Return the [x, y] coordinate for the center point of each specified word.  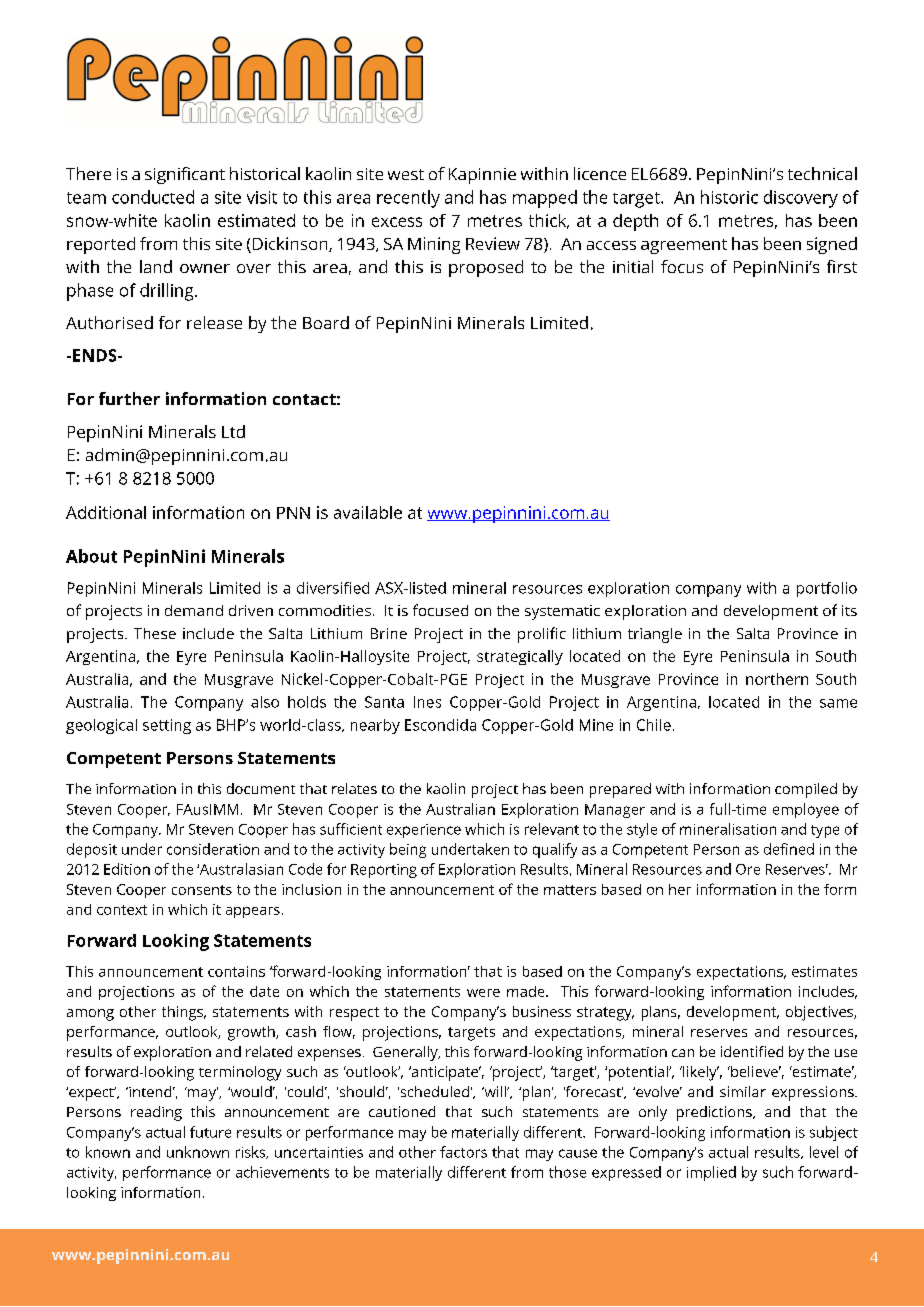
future [210, 1132]
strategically [520, 657]
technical [822, 173]
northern [777, 679]
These [155, 633]
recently [408, 199]
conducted [153, 197]
